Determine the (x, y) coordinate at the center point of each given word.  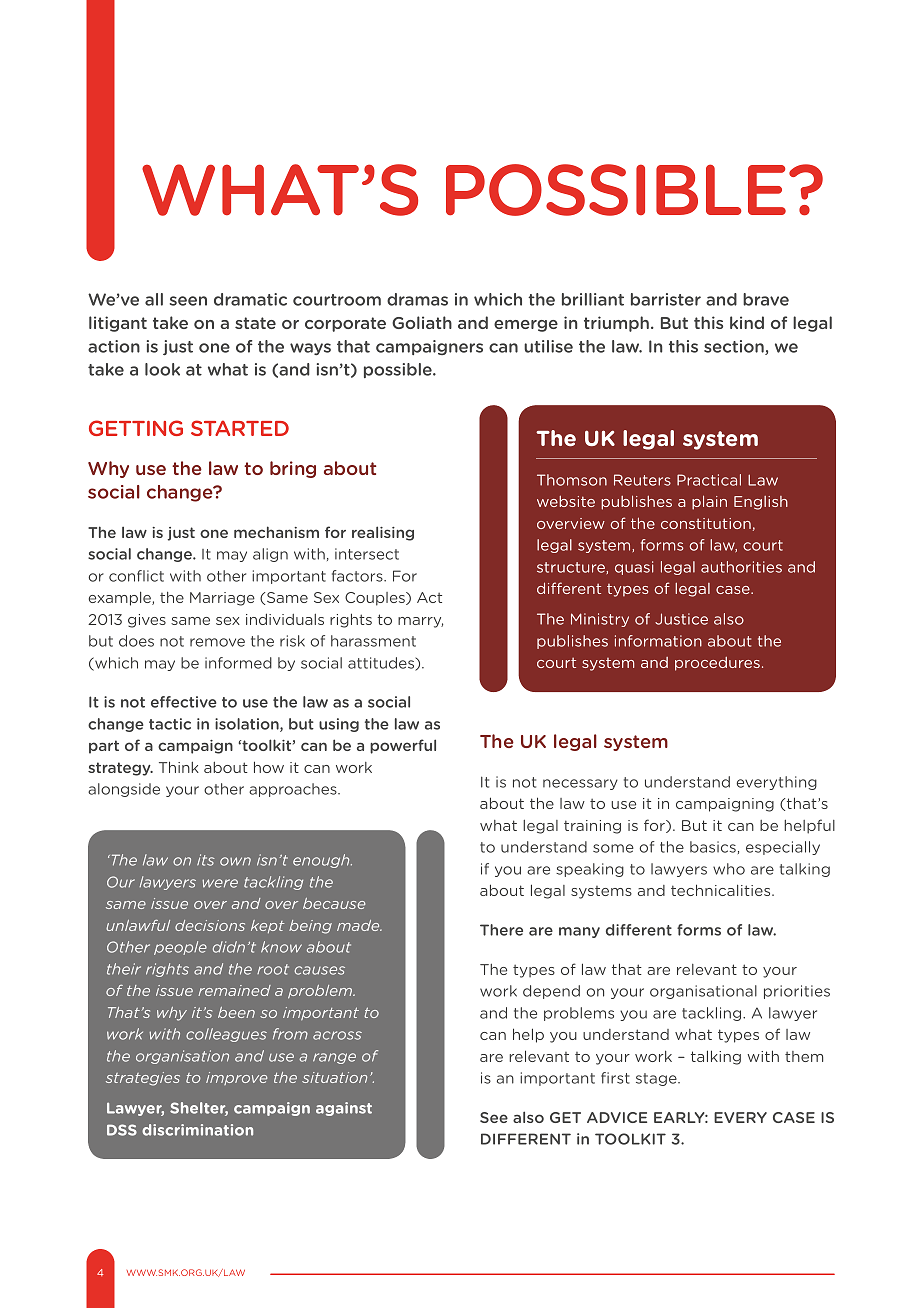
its (206, 860)
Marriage (222, 599)
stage (657, 1079)
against (344, 1109)
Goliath (422, 322)
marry (420, 622)
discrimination (197, 1130)
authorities (741, 567)
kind (747, 322)
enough (322, 861)
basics (713, 847)
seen (188, 301)
